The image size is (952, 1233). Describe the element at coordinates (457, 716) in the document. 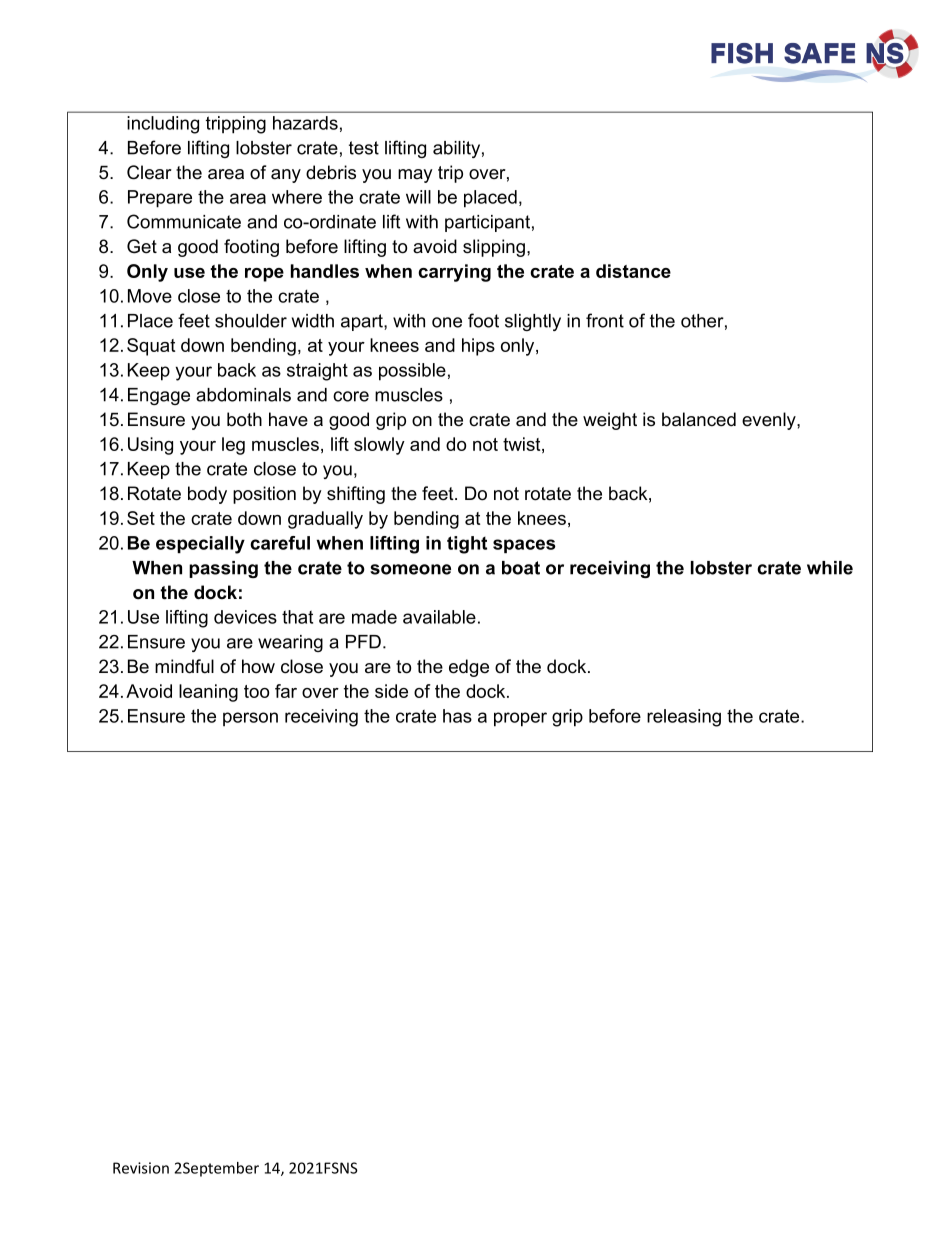

I see `has` at that location.
